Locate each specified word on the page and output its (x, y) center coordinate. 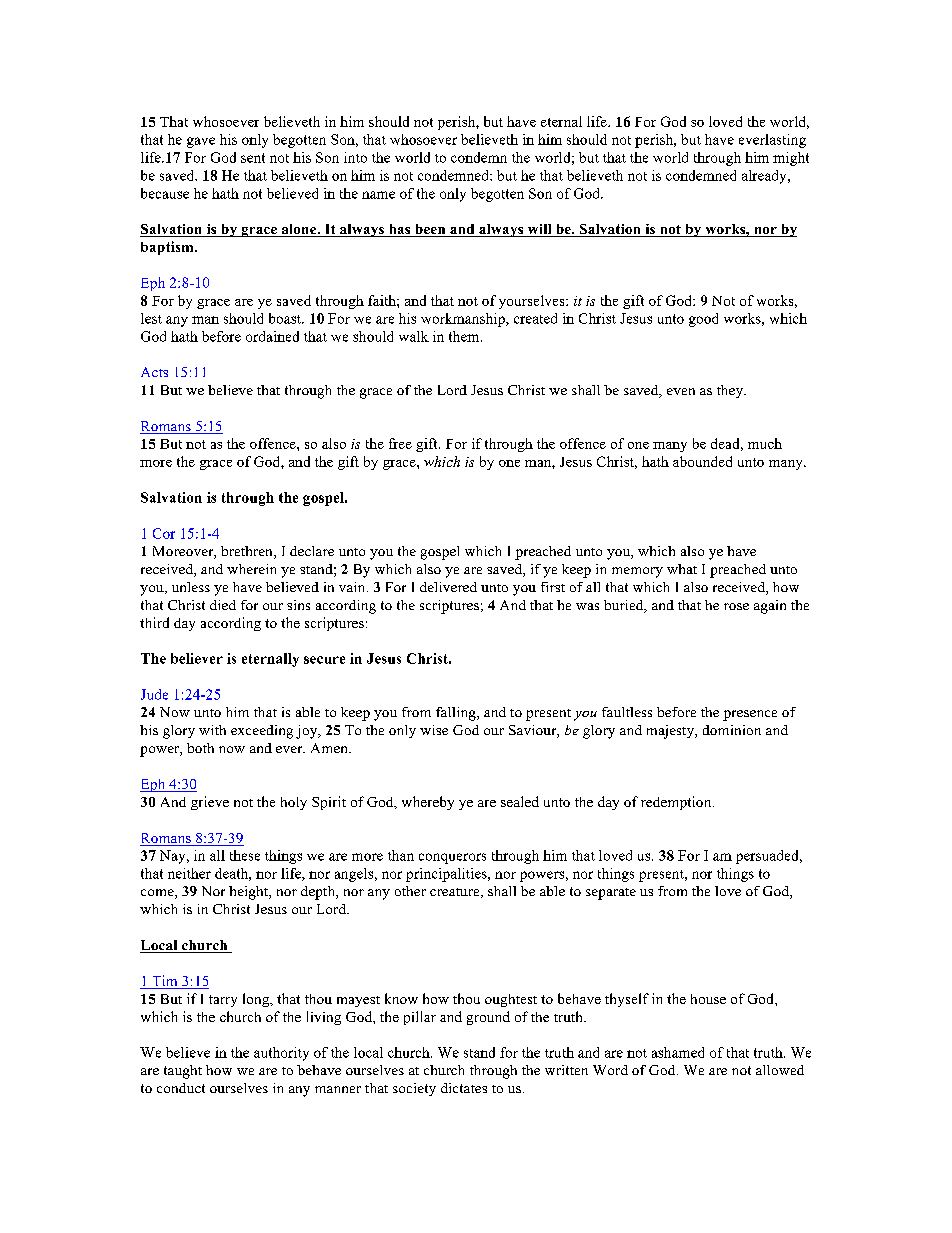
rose (736, 606)
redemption (677, 803)
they (731, 391)
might (791, 159)
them (465, 336)
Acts (154, 372)
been (430, 230)
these (245, 855)
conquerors (452, 858)
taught (183, 1072)
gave (201, 142)
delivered (448, 587)
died (223, 605)
